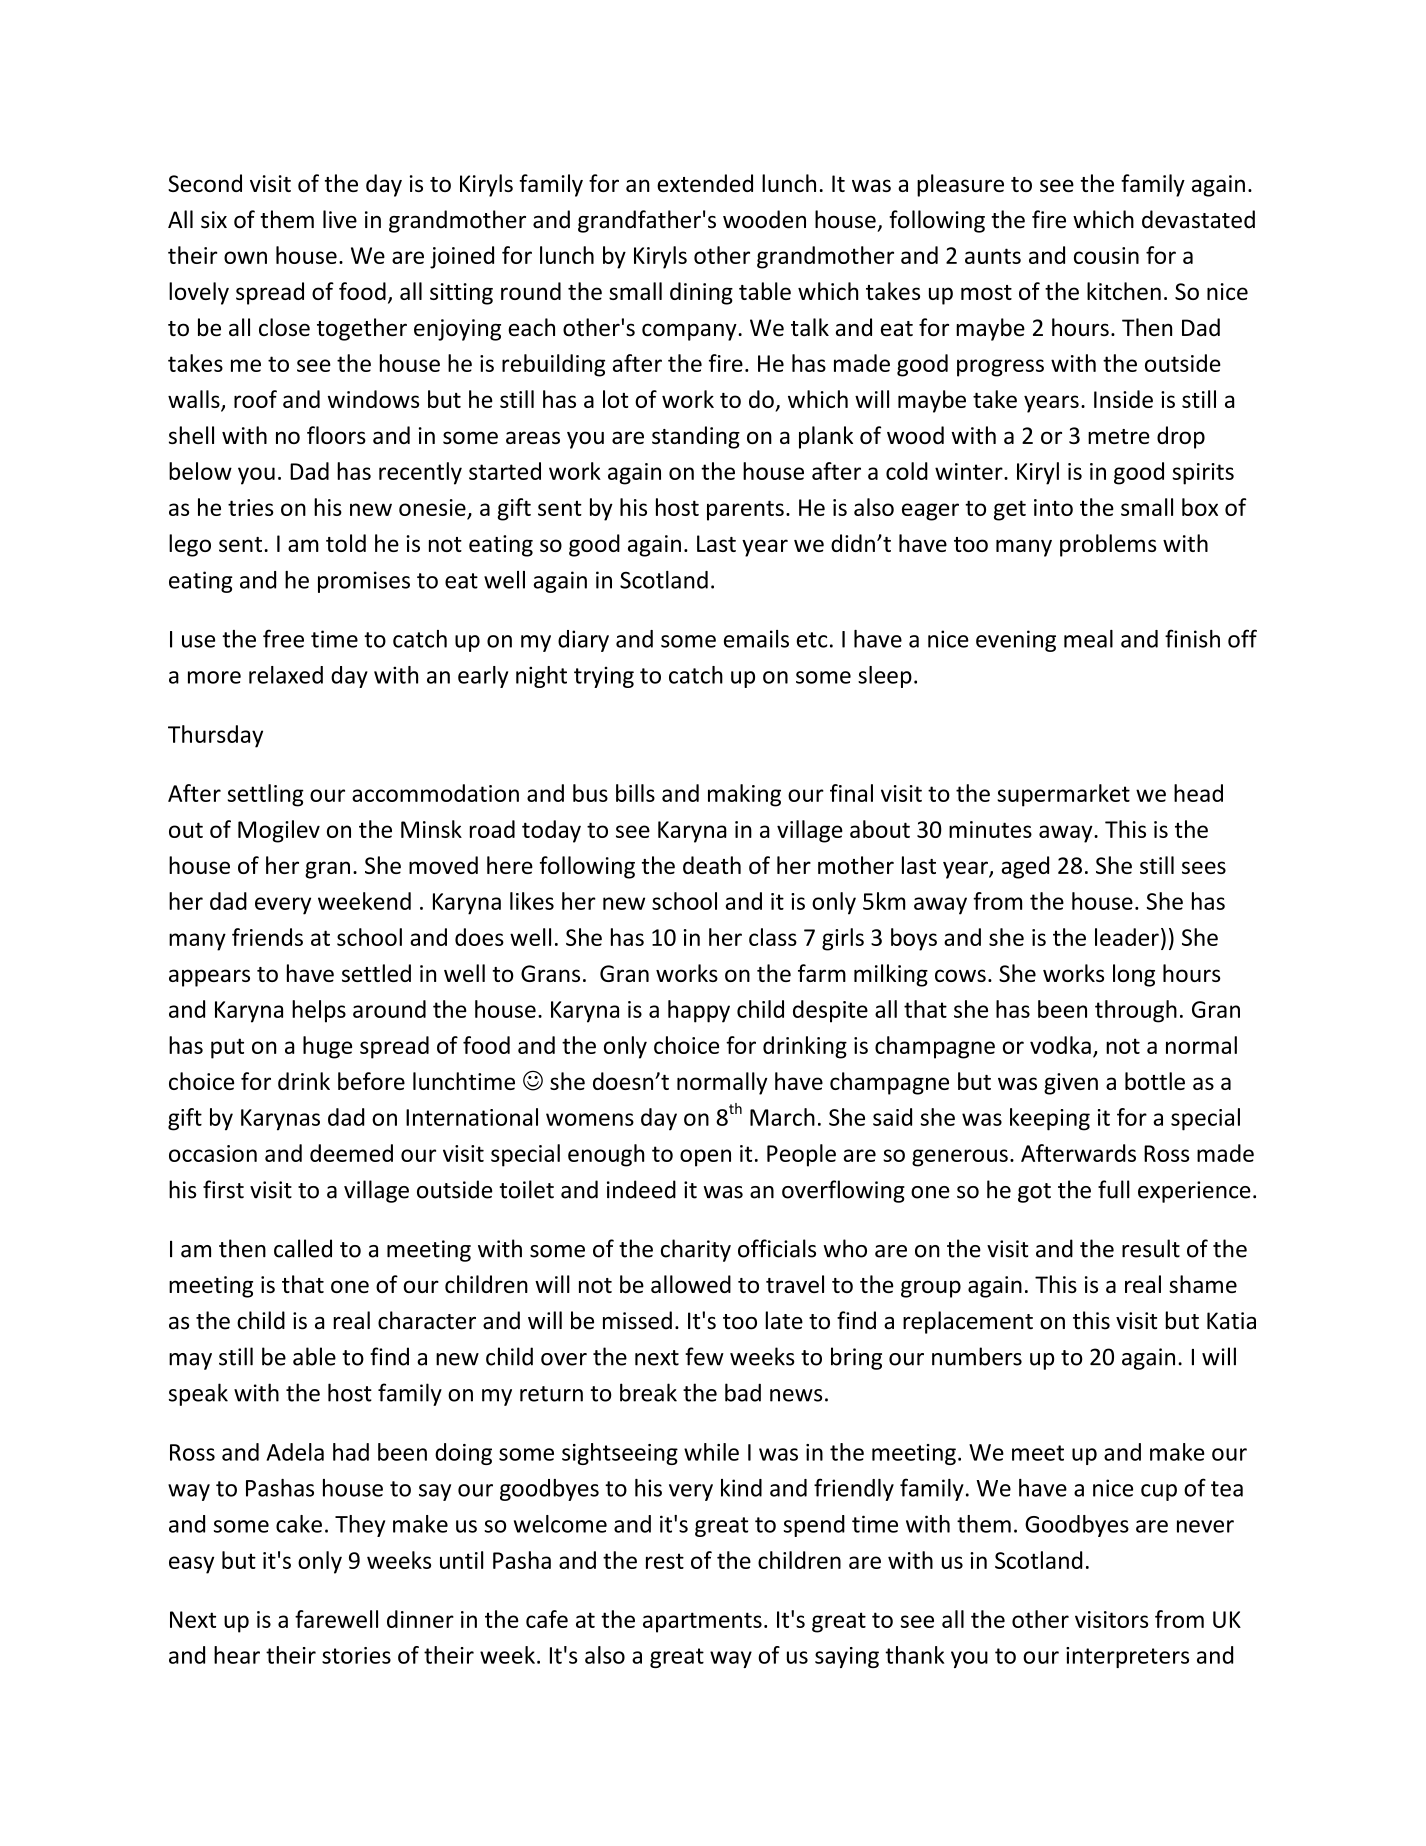 This screenshot has width=1426, height=1846. Describe the element at coordinates (356, 1655) in the screenshot. I see `stories` at that location.
